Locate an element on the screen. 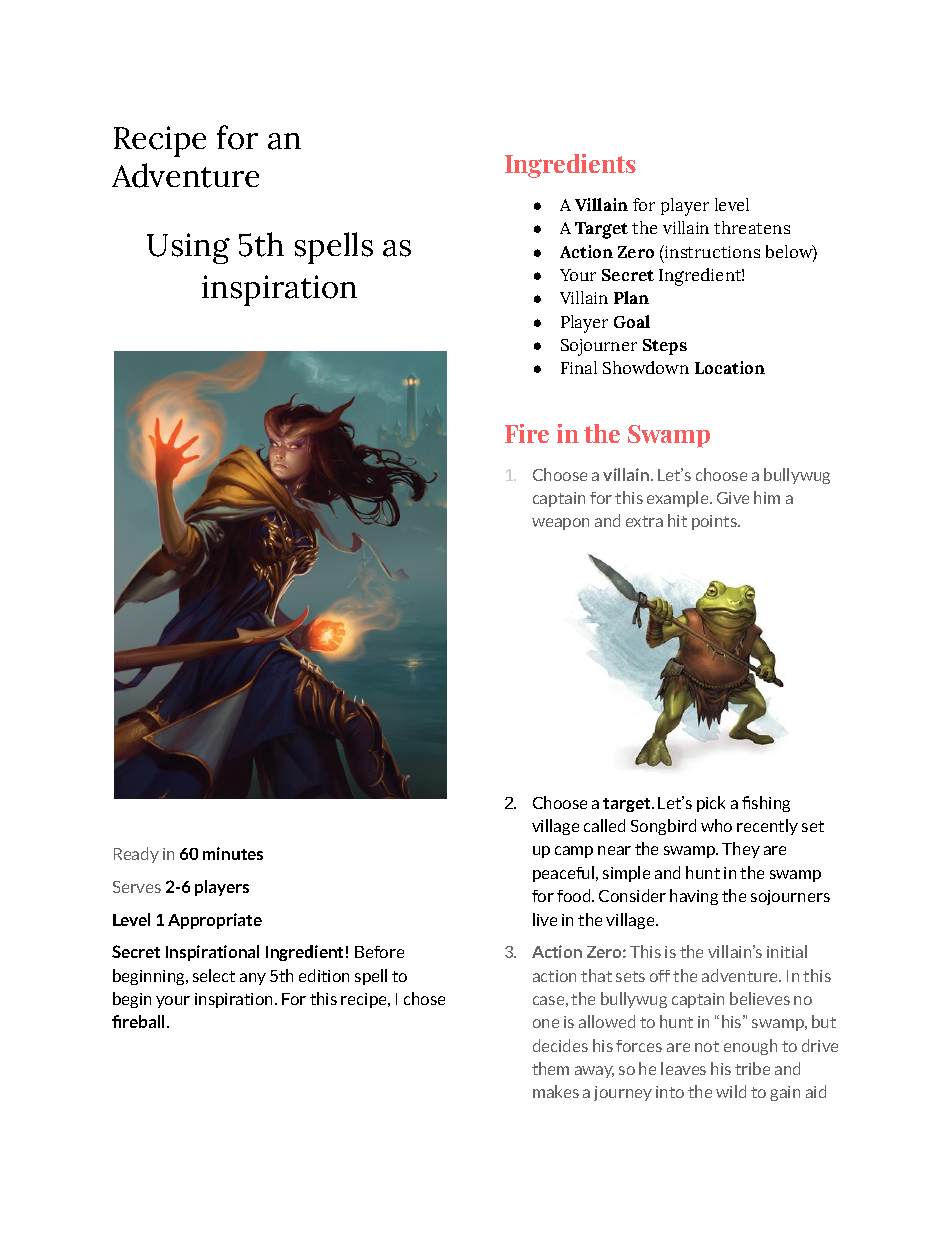 This screenshot has width=952, height=1233. Using is located at coordinates (188, 248).
